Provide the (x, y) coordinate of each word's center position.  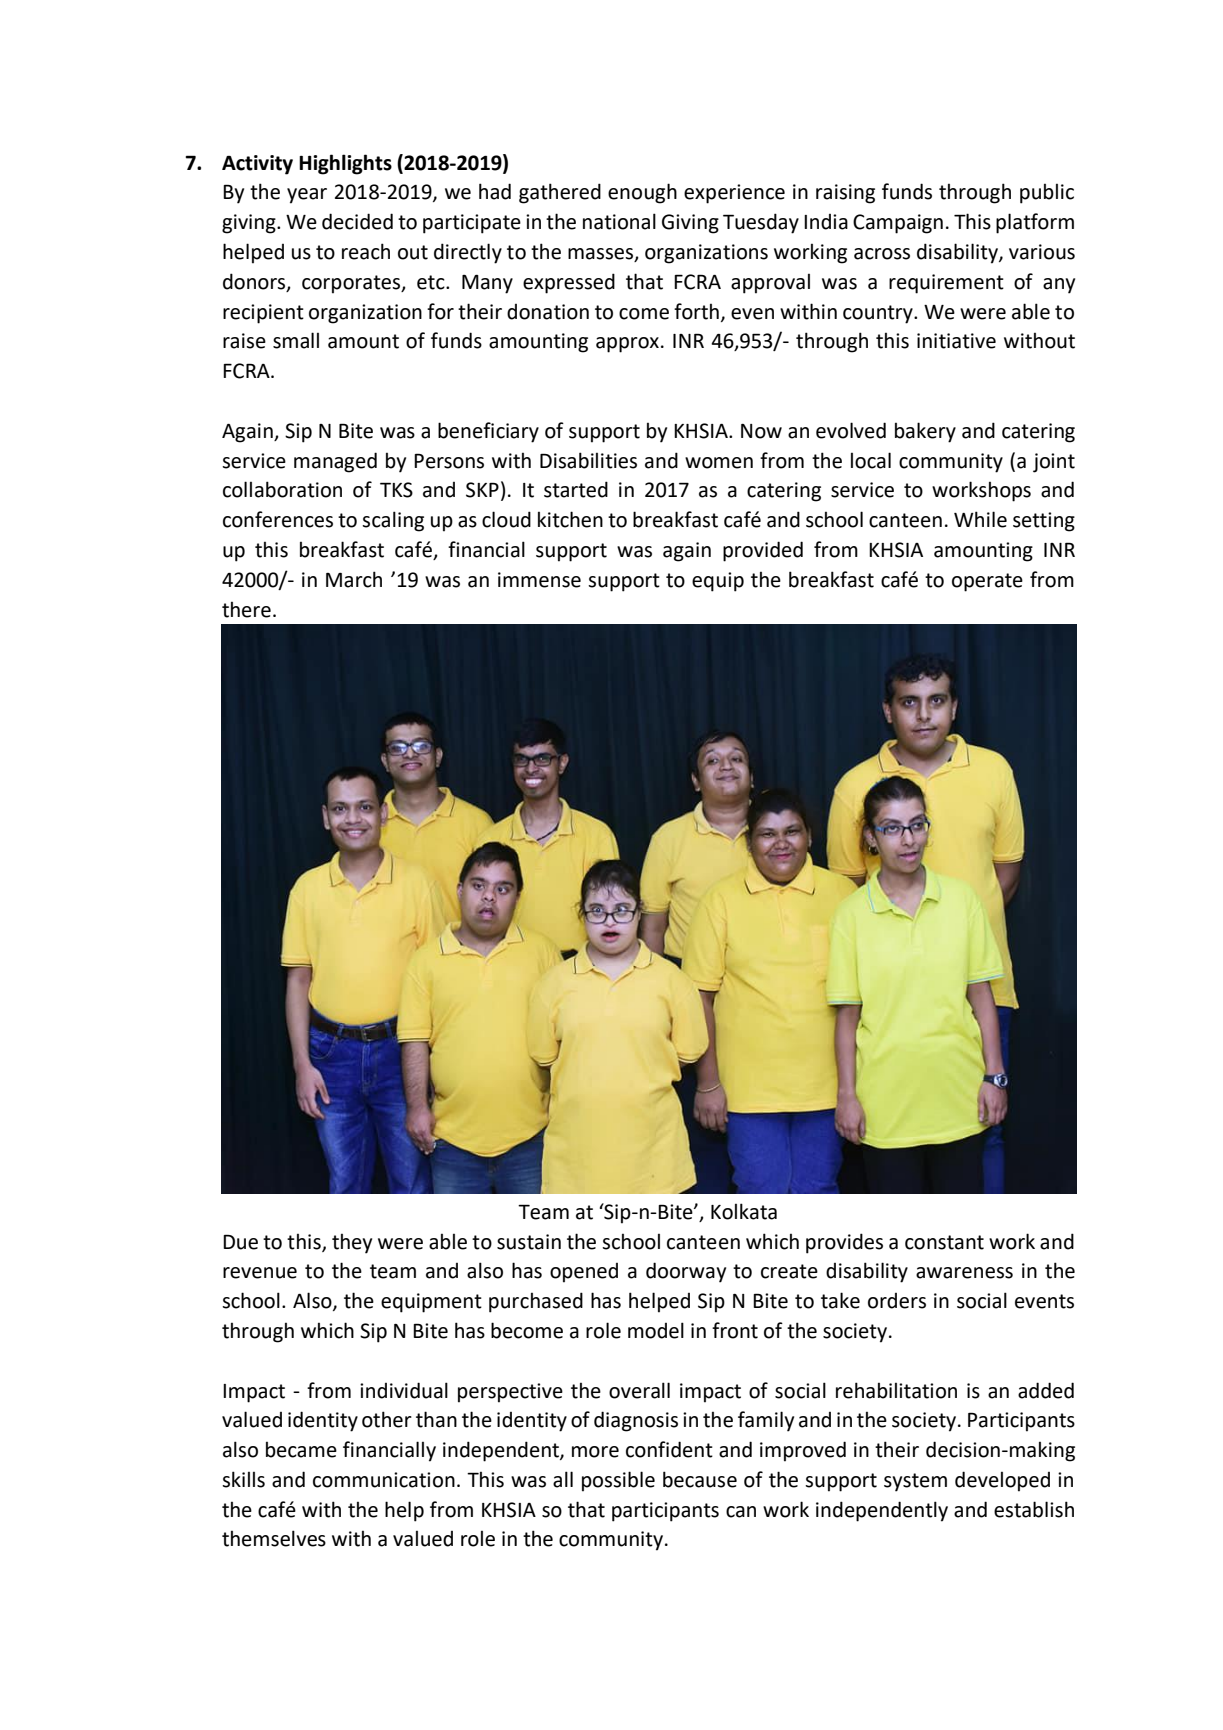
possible (618, 1481)
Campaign (898, 224)
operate (987, 582)
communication (384, 1480)
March (354, 579)
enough (642, 193)
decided (357, 221)
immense (539, 580)
